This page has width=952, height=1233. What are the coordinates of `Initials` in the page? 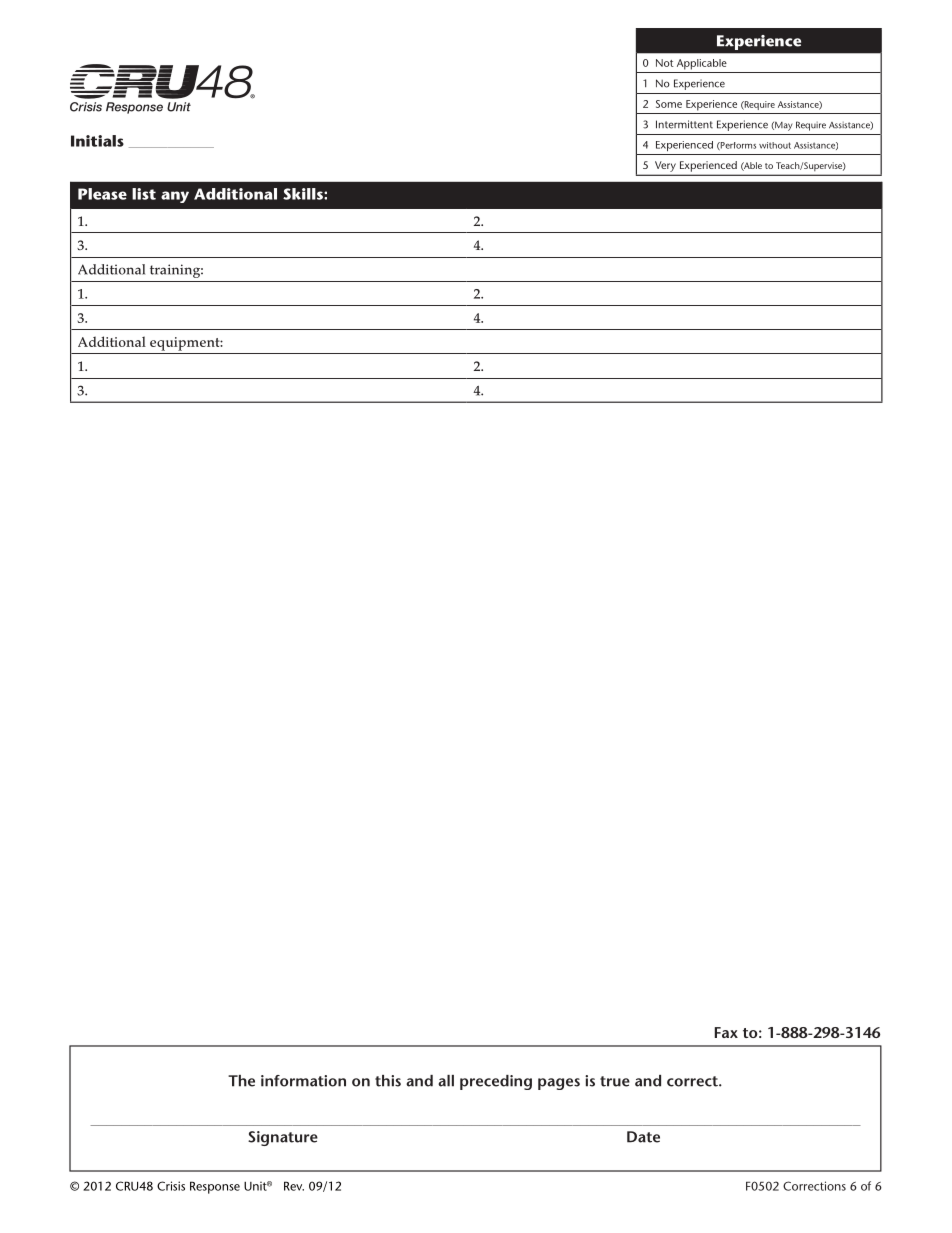 It's located at (97, 141).
